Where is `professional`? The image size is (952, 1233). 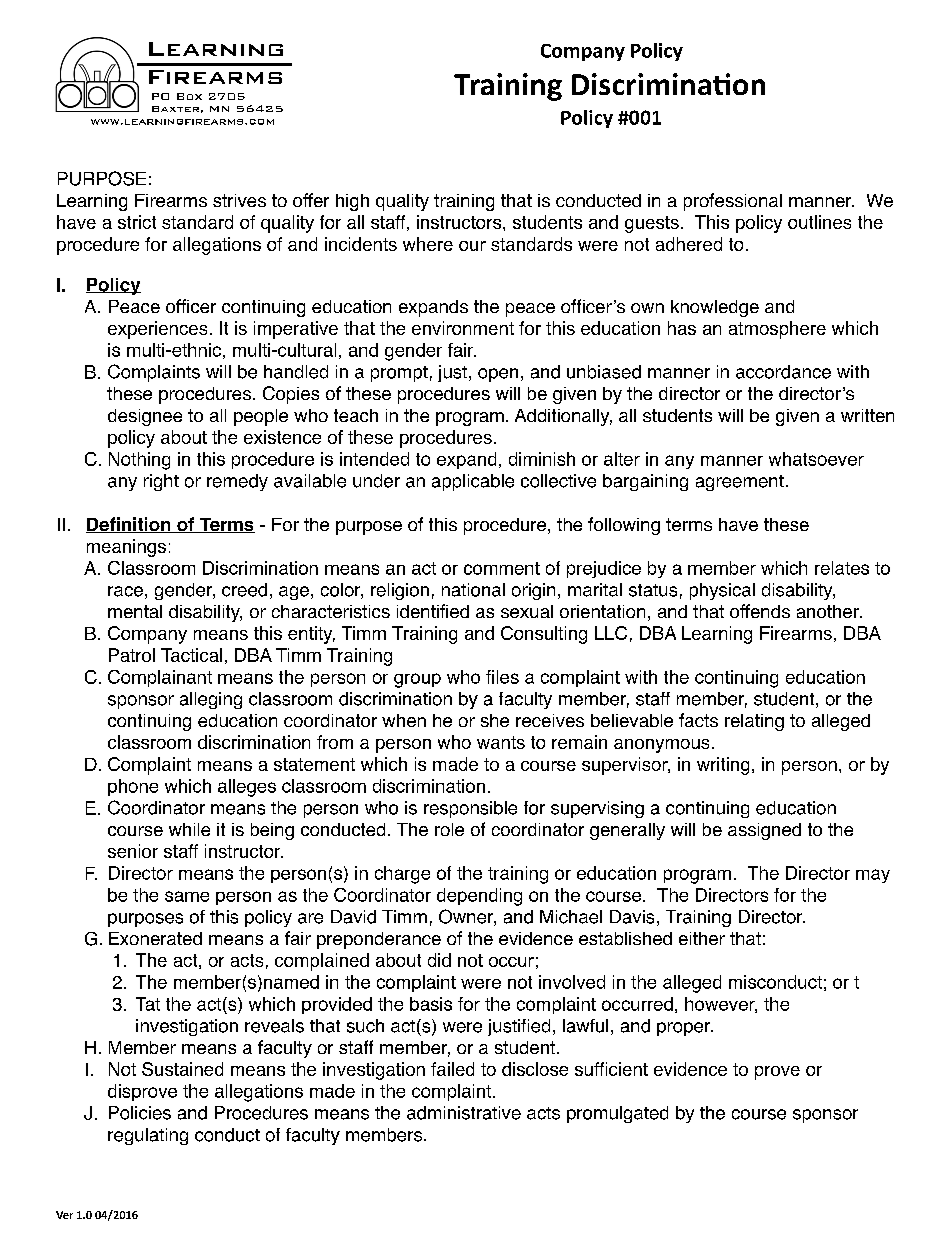 professional is located at coordinates (733, 202).
